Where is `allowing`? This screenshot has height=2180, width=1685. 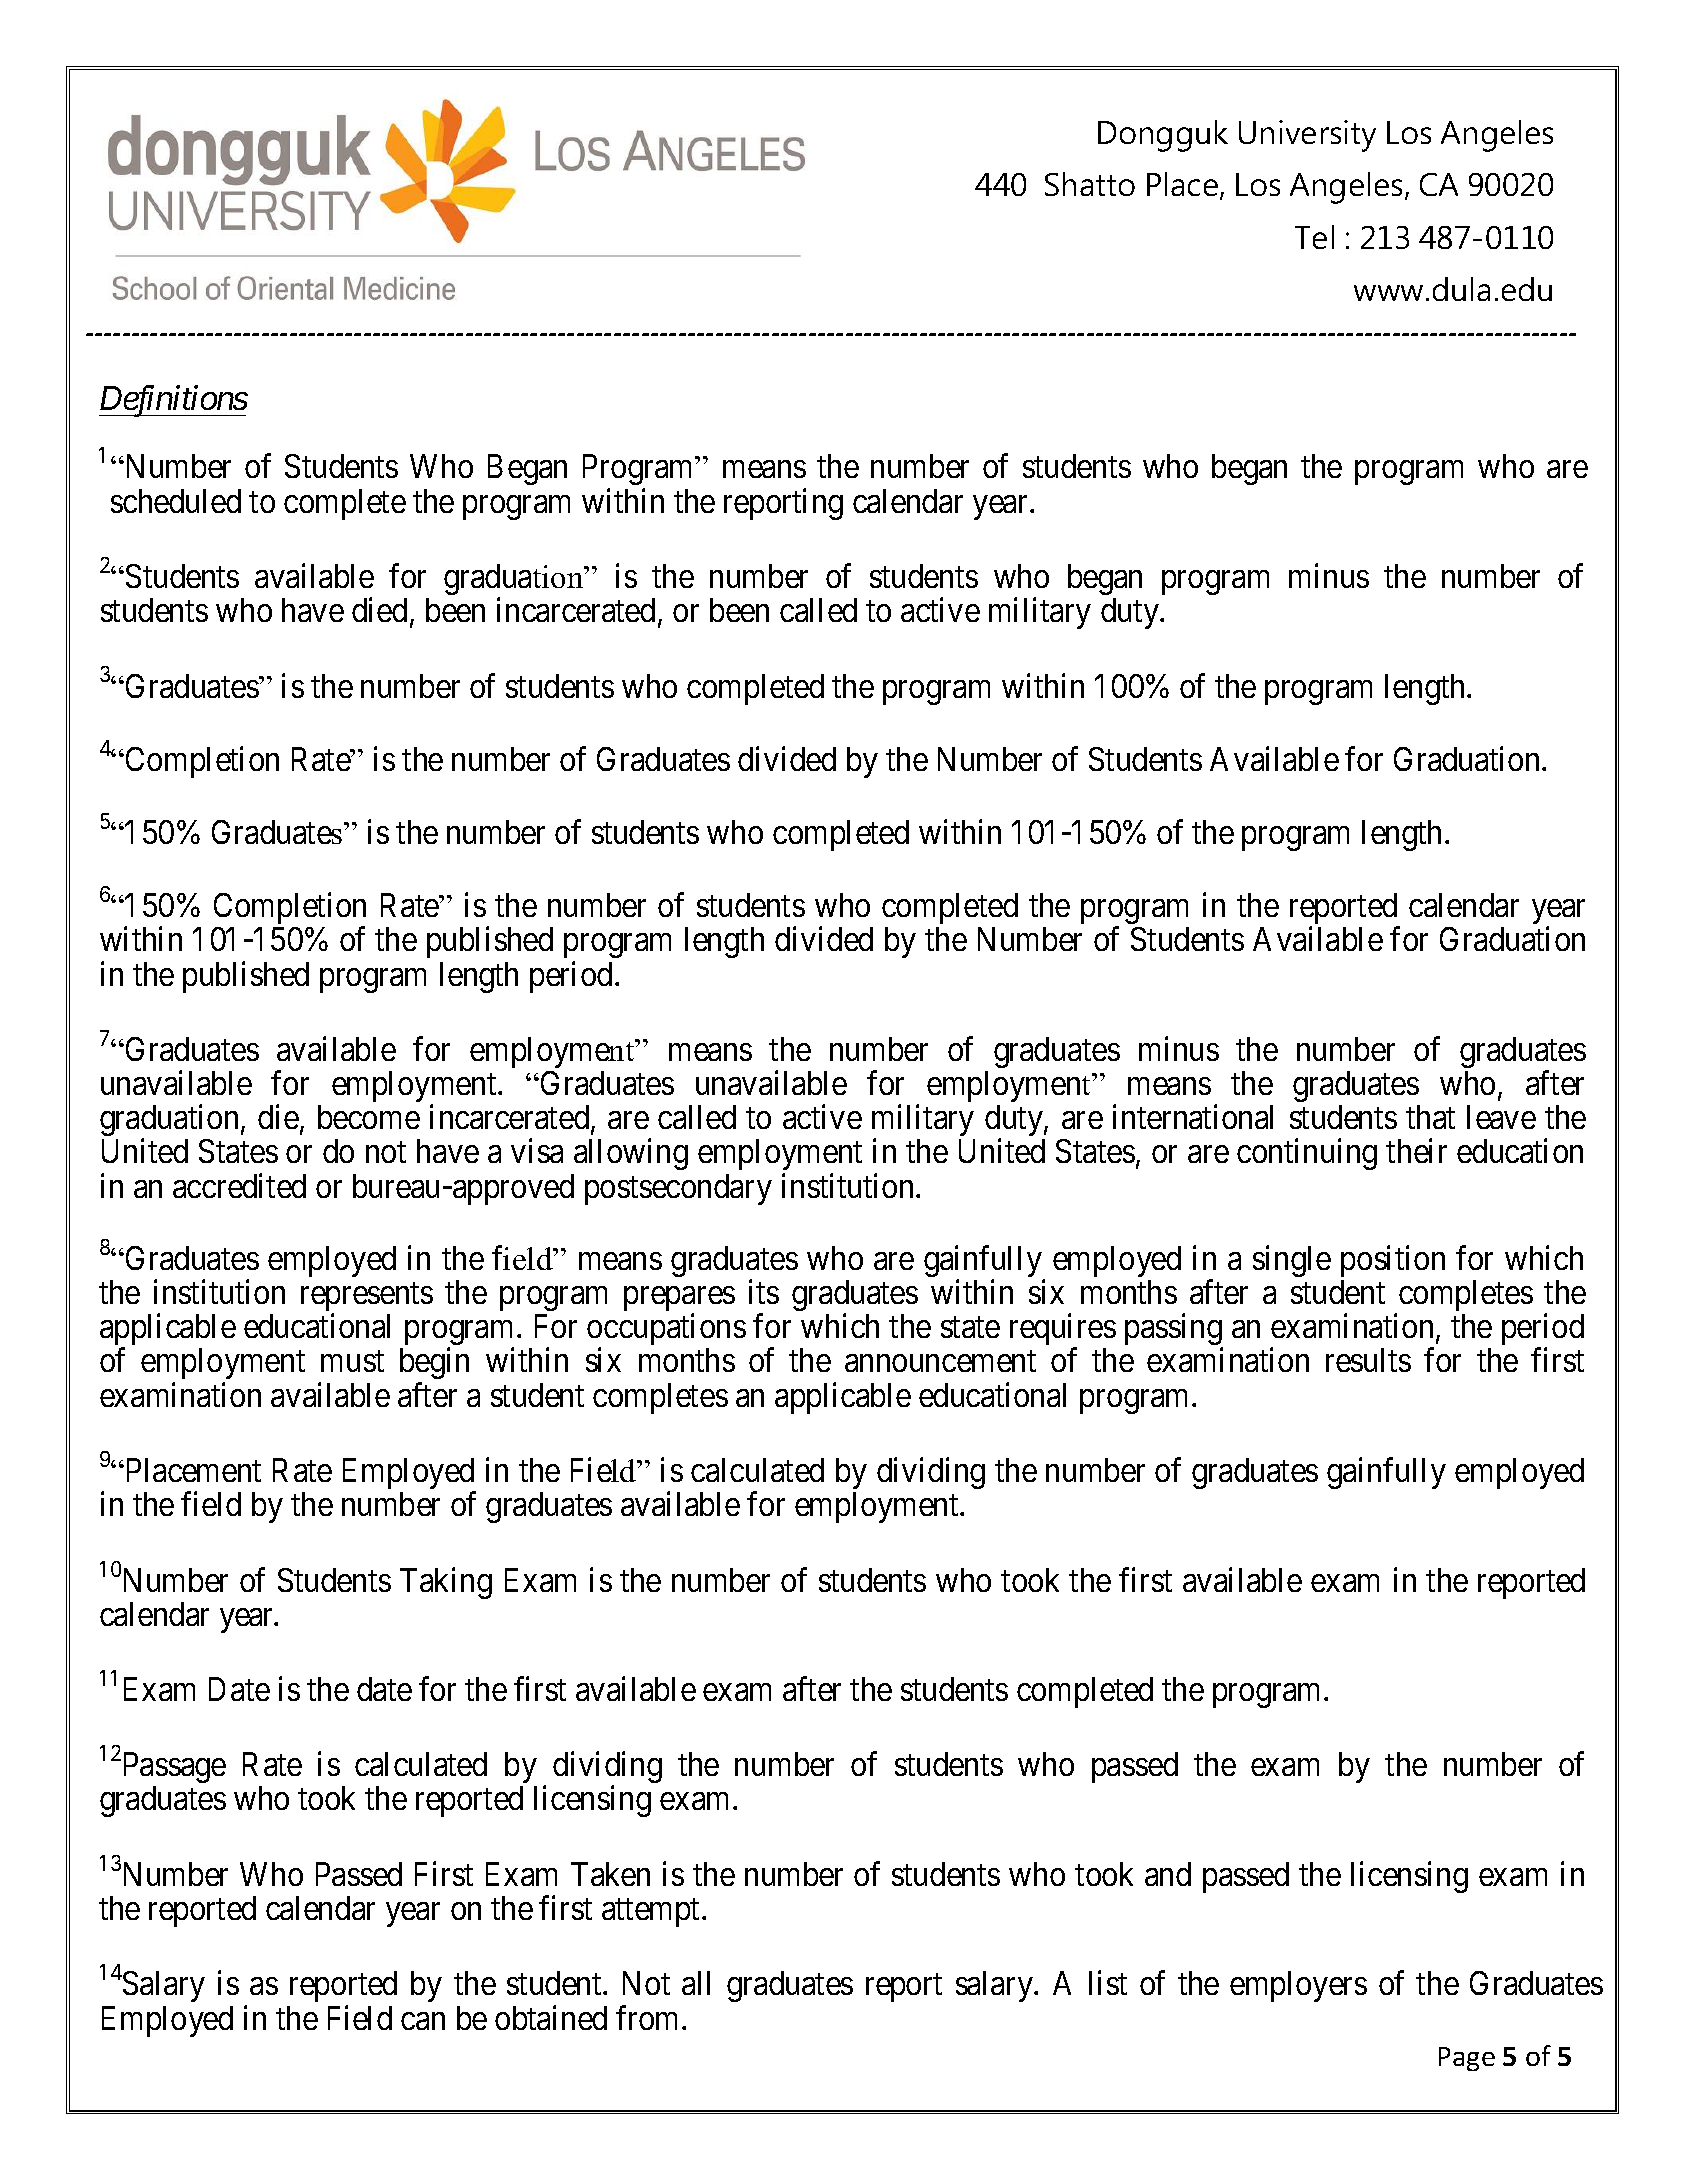 allowing is located at coordinates (631, 1154).
